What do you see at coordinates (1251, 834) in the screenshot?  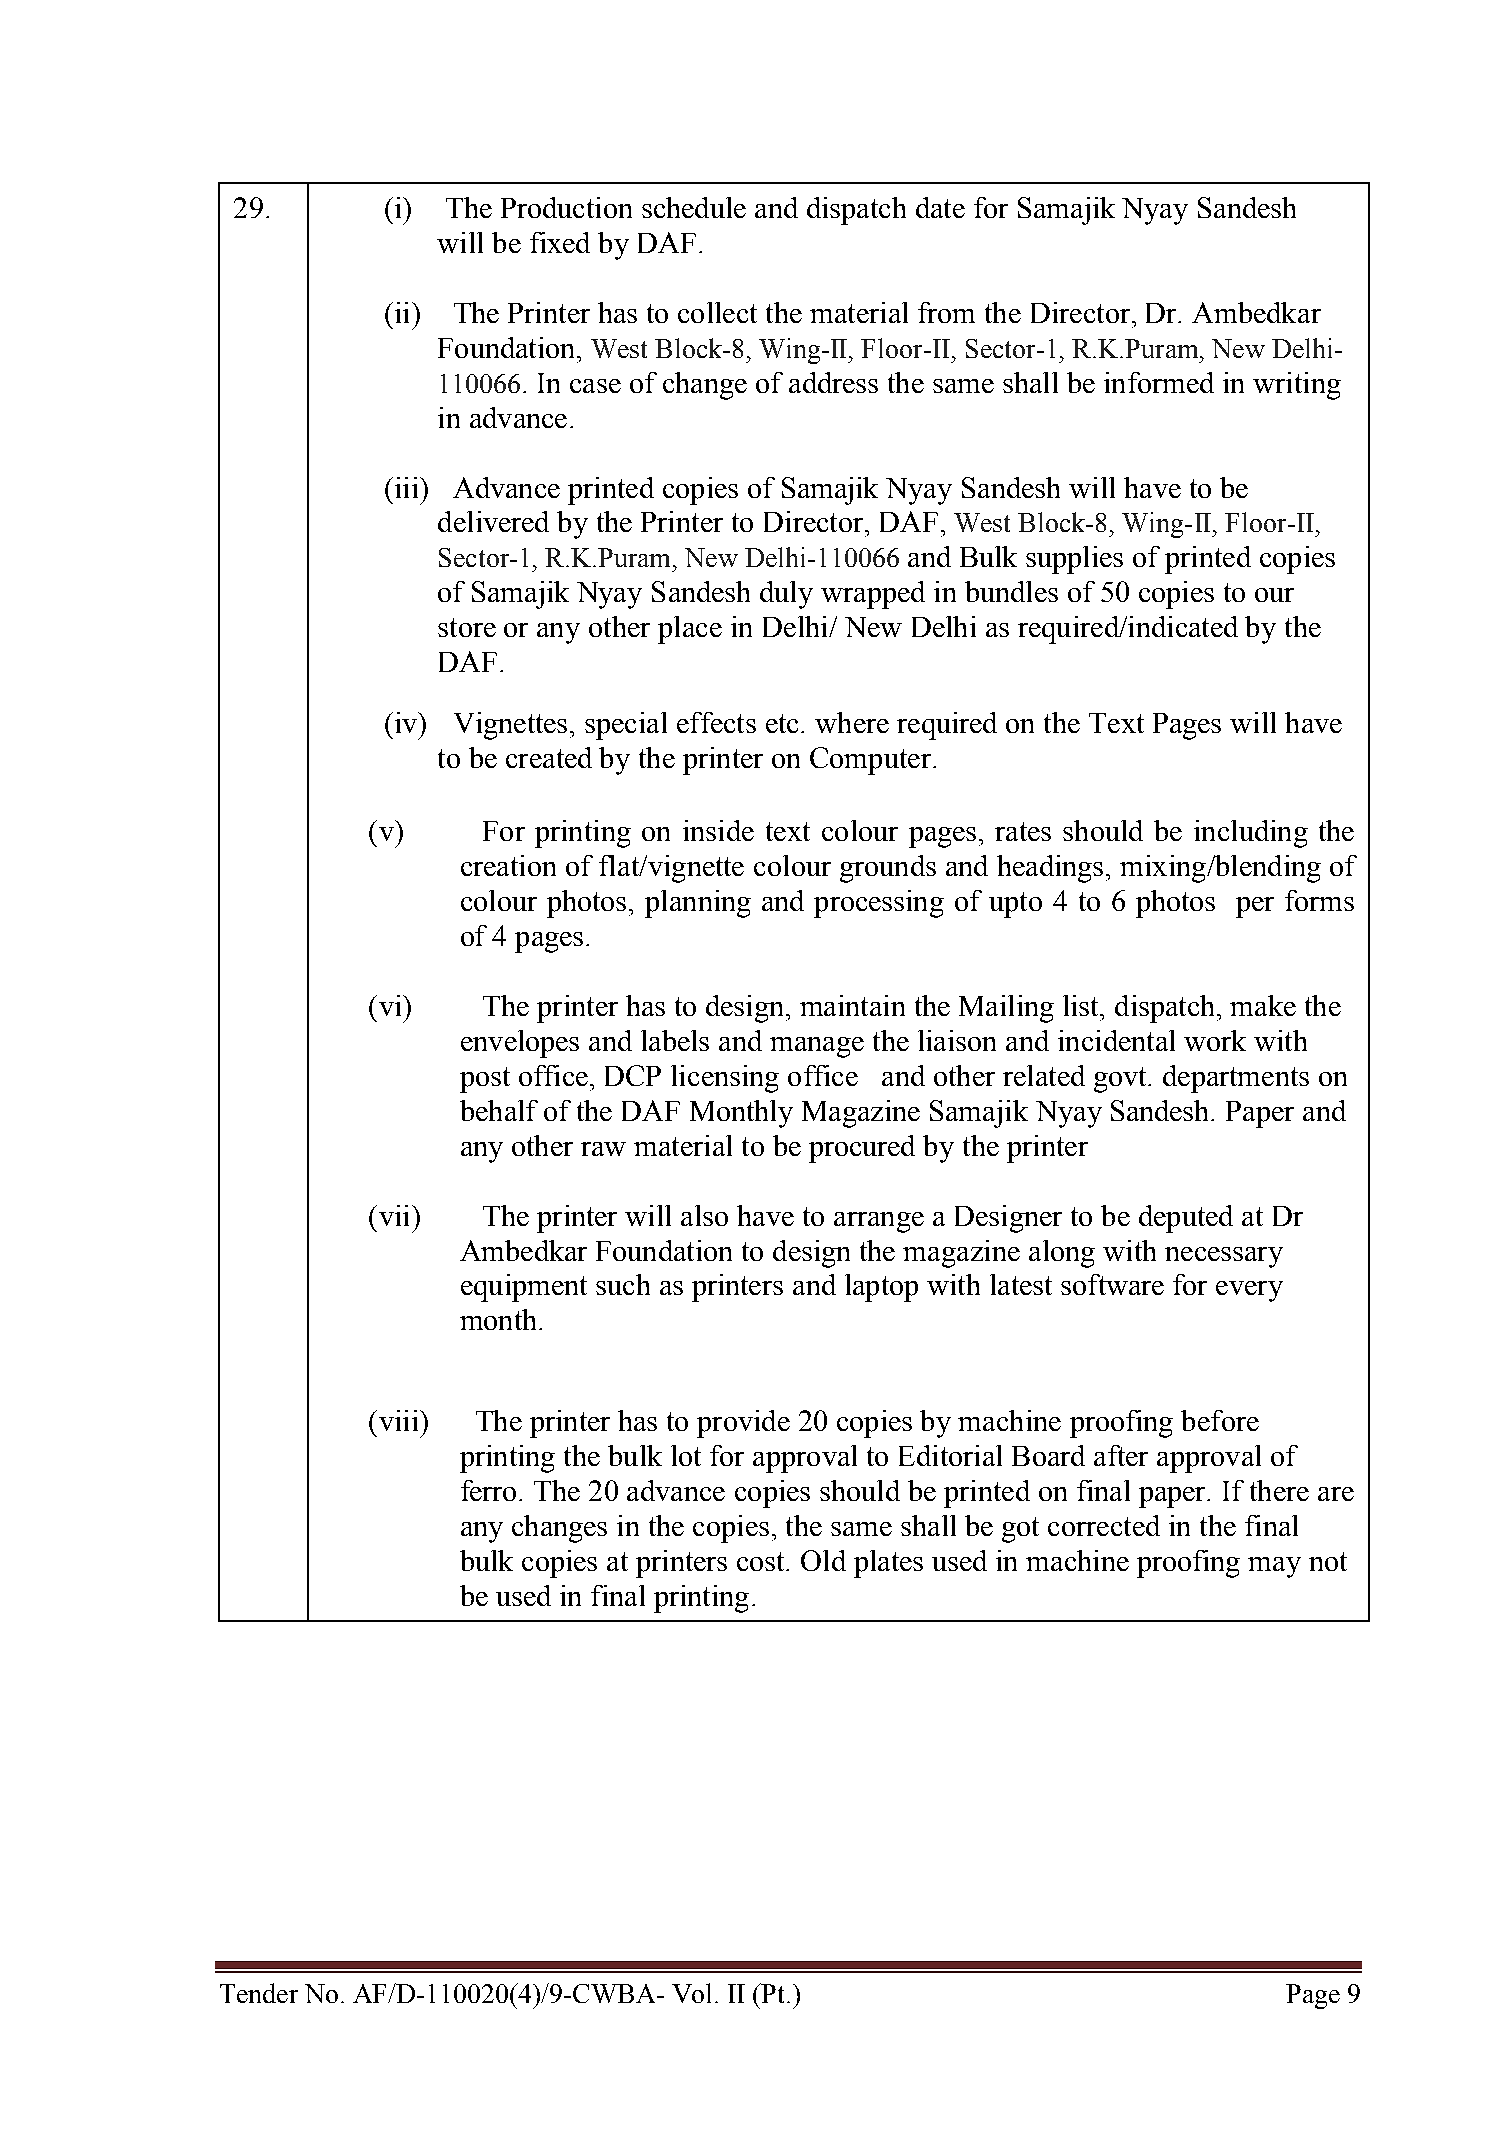 I see `including` at bounding box center [1251, 834].
